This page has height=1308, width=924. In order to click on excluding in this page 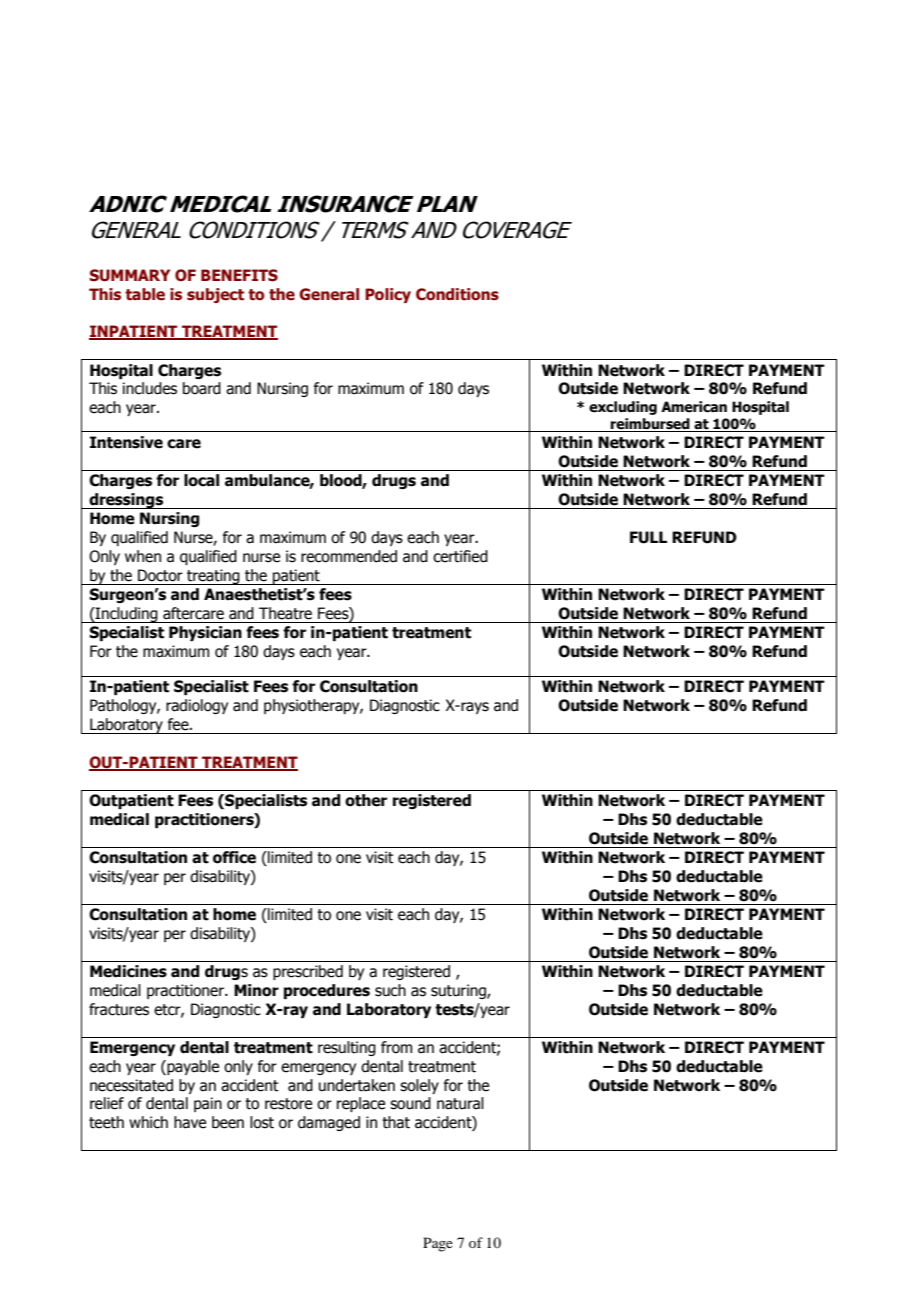, I will do `click(623, 408)`.
